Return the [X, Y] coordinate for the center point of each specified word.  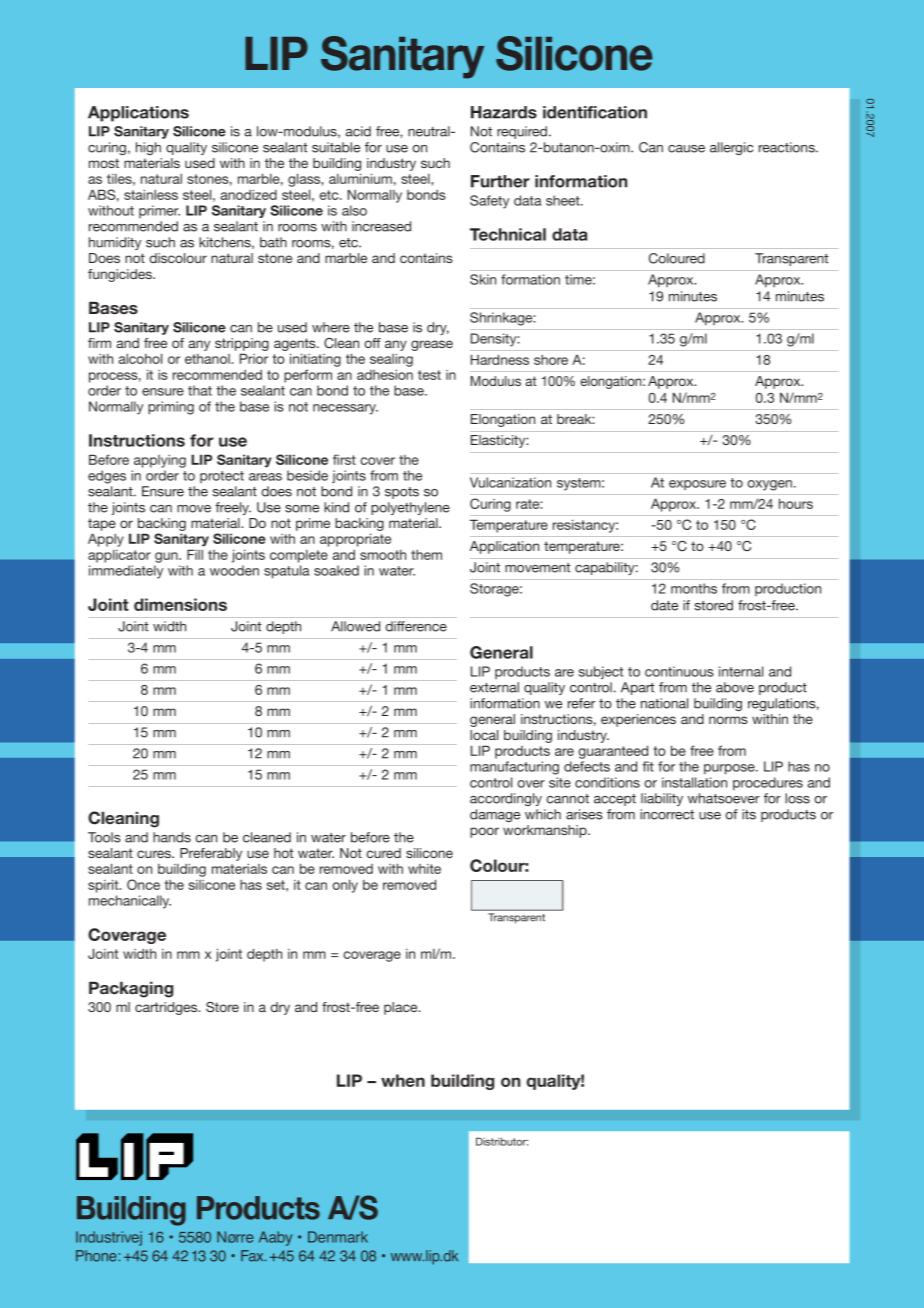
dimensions [180, 604]
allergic [731, 148]
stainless [151, 195]
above [735, 687]
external [494, 687]
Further [500, 181]
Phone [97, 1256]
